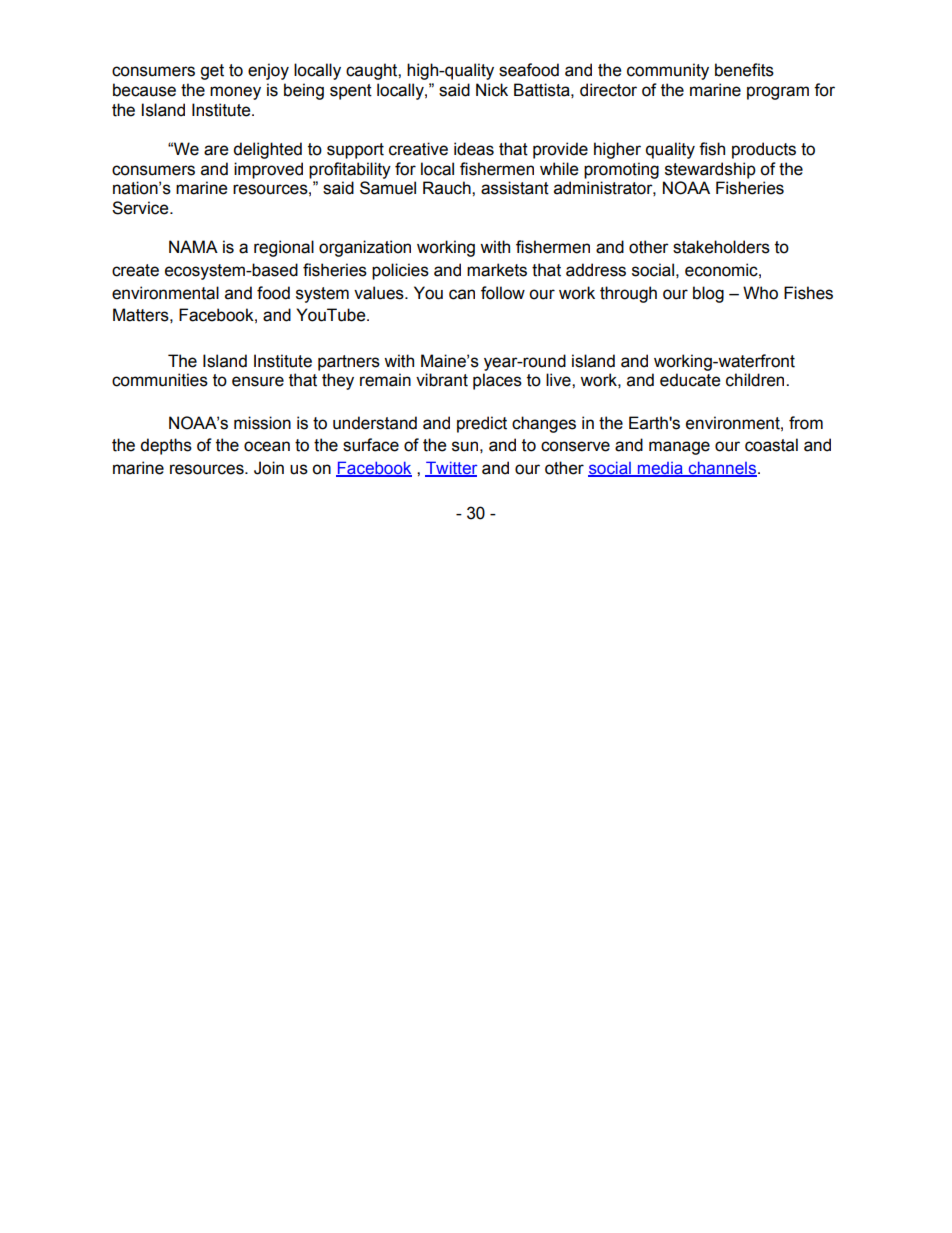 The width and height of the screenshot is (952, 1233). What do you see at coordinates (216, 150) in the screenshot?
I see `are` at bounding box center [216, 150].
